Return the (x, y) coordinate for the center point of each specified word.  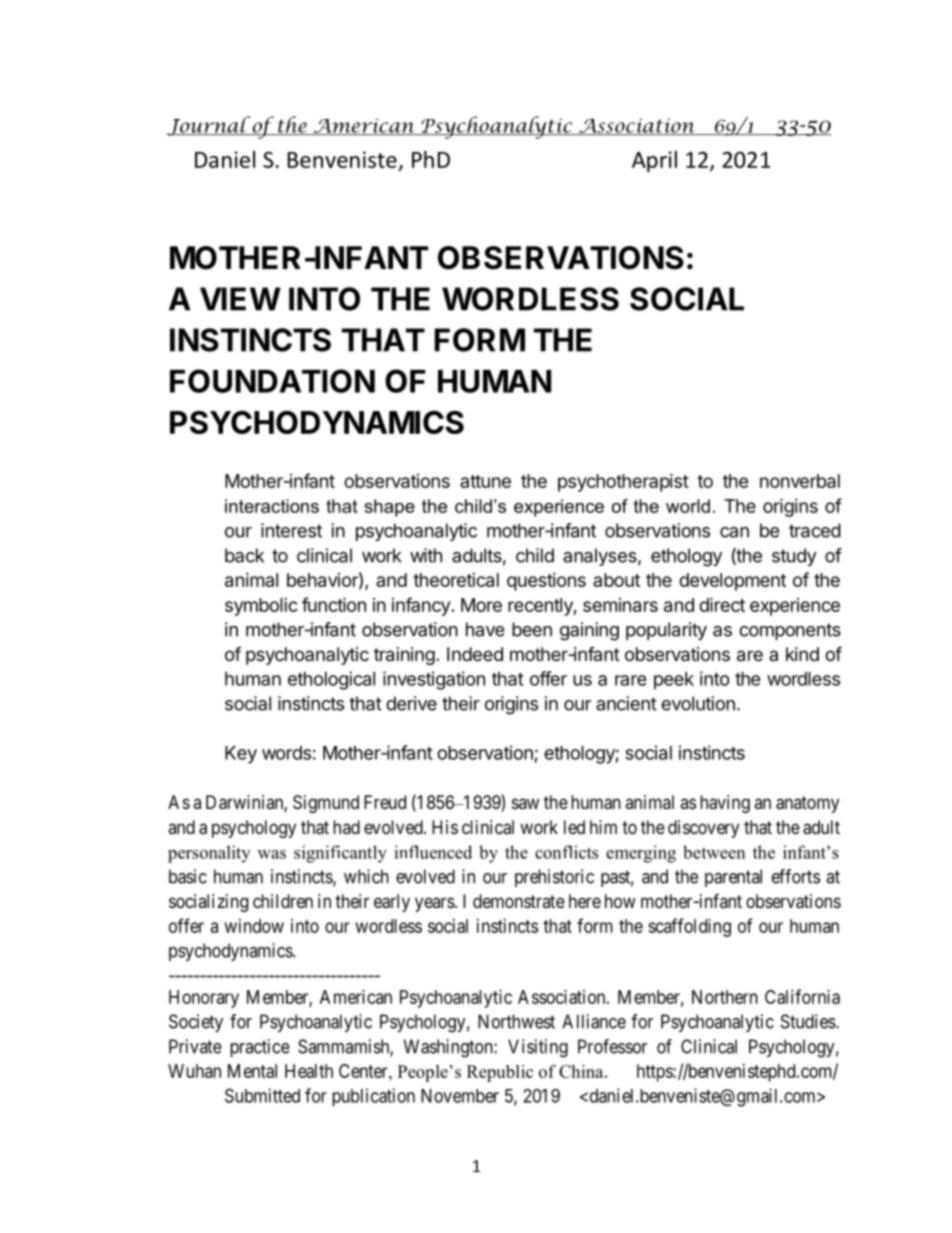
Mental (252, 1071)
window (254, 926)
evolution (698, 703)
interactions (272, 506)
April (654, 161)
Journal (210, 126)
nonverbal (800, 481)
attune (485, 481)
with (426, 555)
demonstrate (519, 901)
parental (733, 878)
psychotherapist (623, 483)
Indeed (475, 654)
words (286, 753)
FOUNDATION (272, 381)
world (688, 506)
